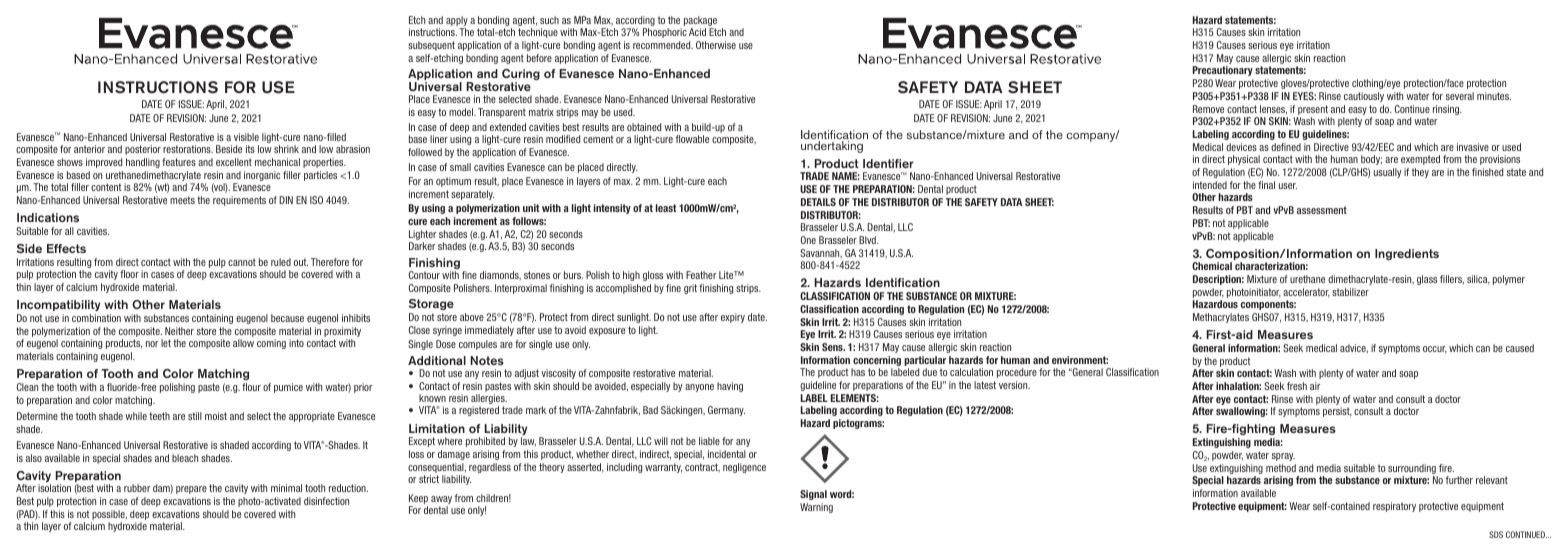  What do you see at coordinates (109, 516) in the screenshot?
I see `possible` at bounding box center [109, 516].
